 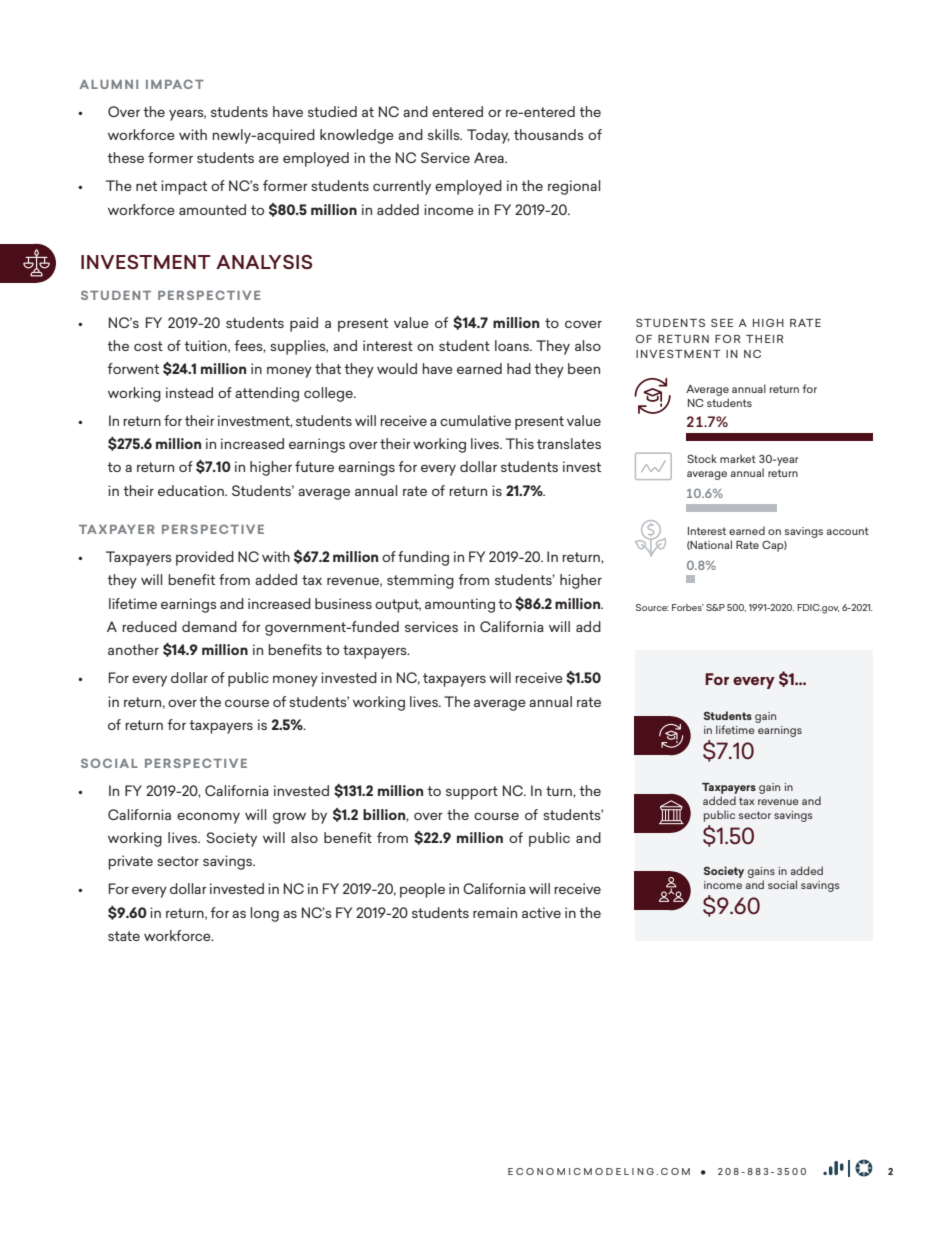 What do you see at coordinates (495, 912) in the image?
I see `remain` at bounding box center [495, 912].
